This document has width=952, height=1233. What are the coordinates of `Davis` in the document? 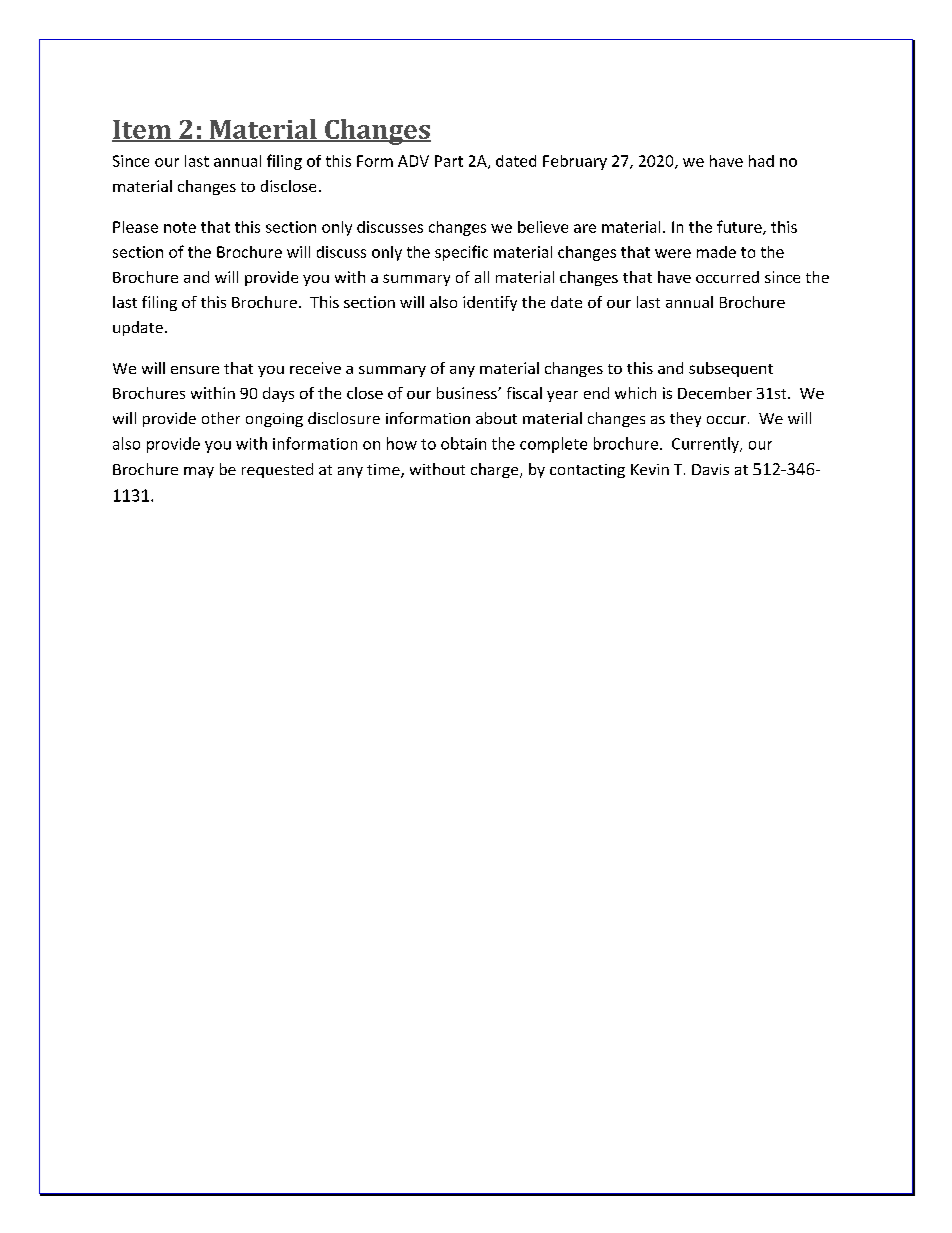 It's located at (710, 469).
